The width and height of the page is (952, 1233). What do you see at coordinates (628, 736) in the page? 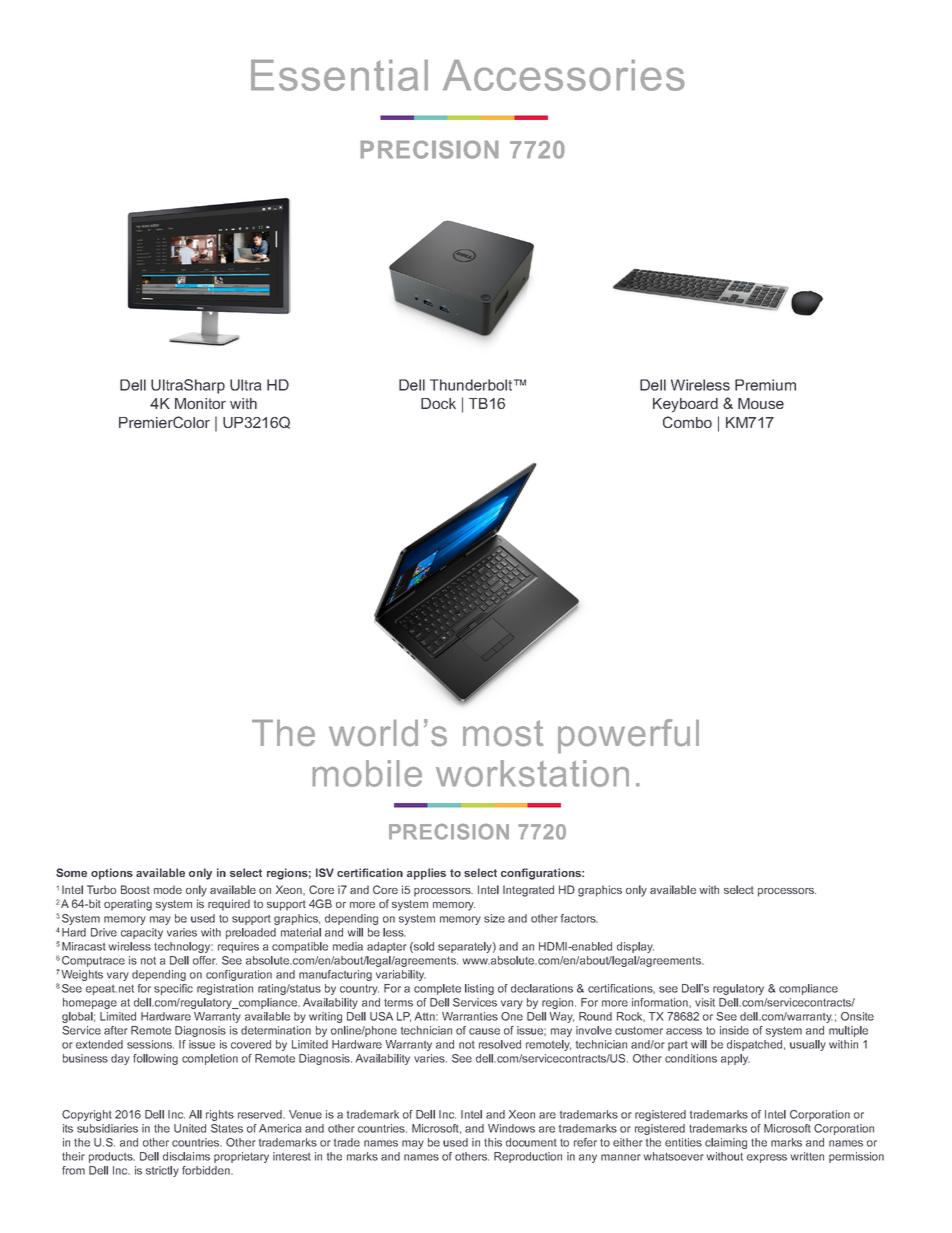
I see `powerful` at bounding box center [628, 736].
